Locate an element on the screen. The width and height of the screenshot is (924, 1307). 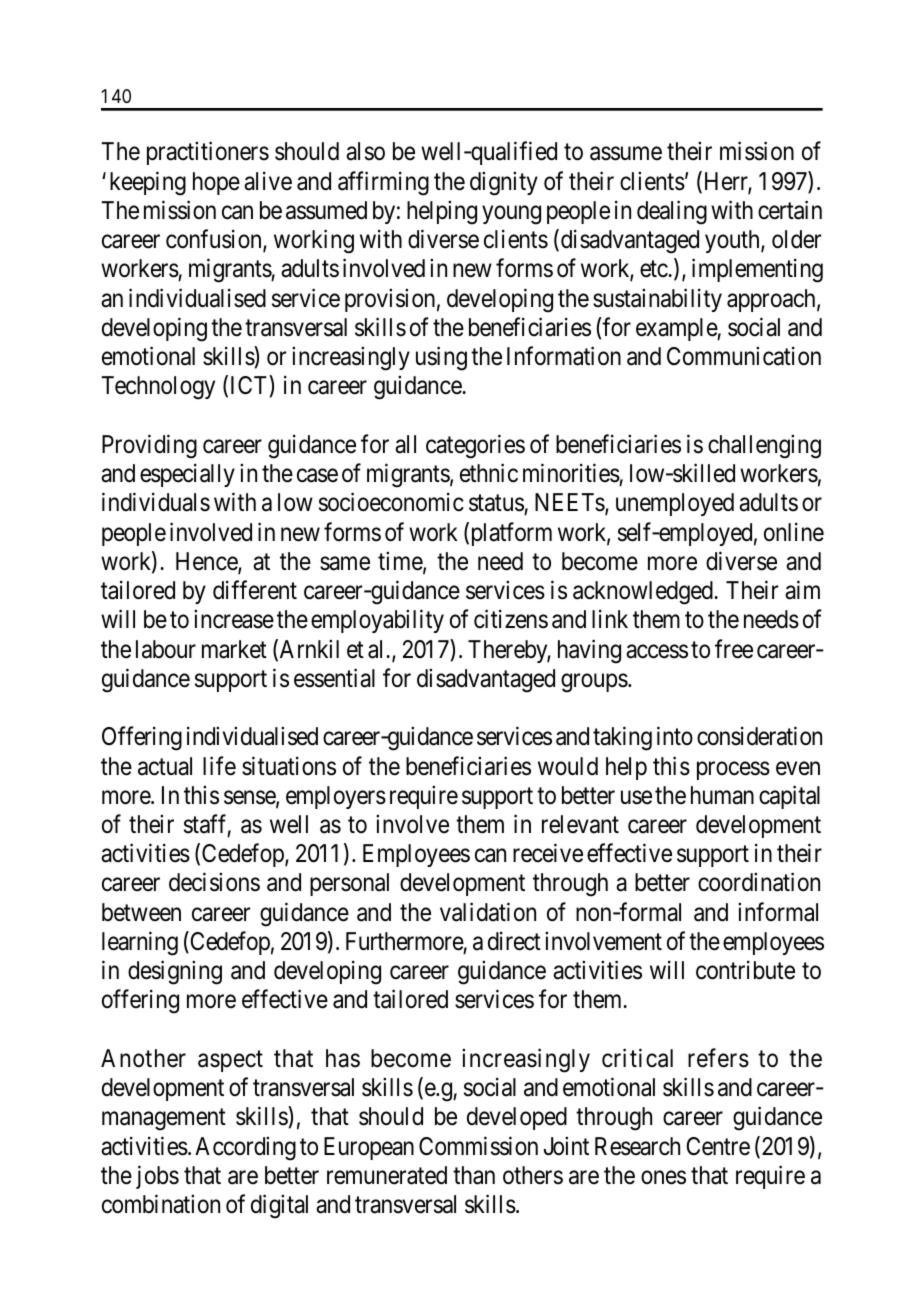
citizens is located at coordinates (511, 619).
